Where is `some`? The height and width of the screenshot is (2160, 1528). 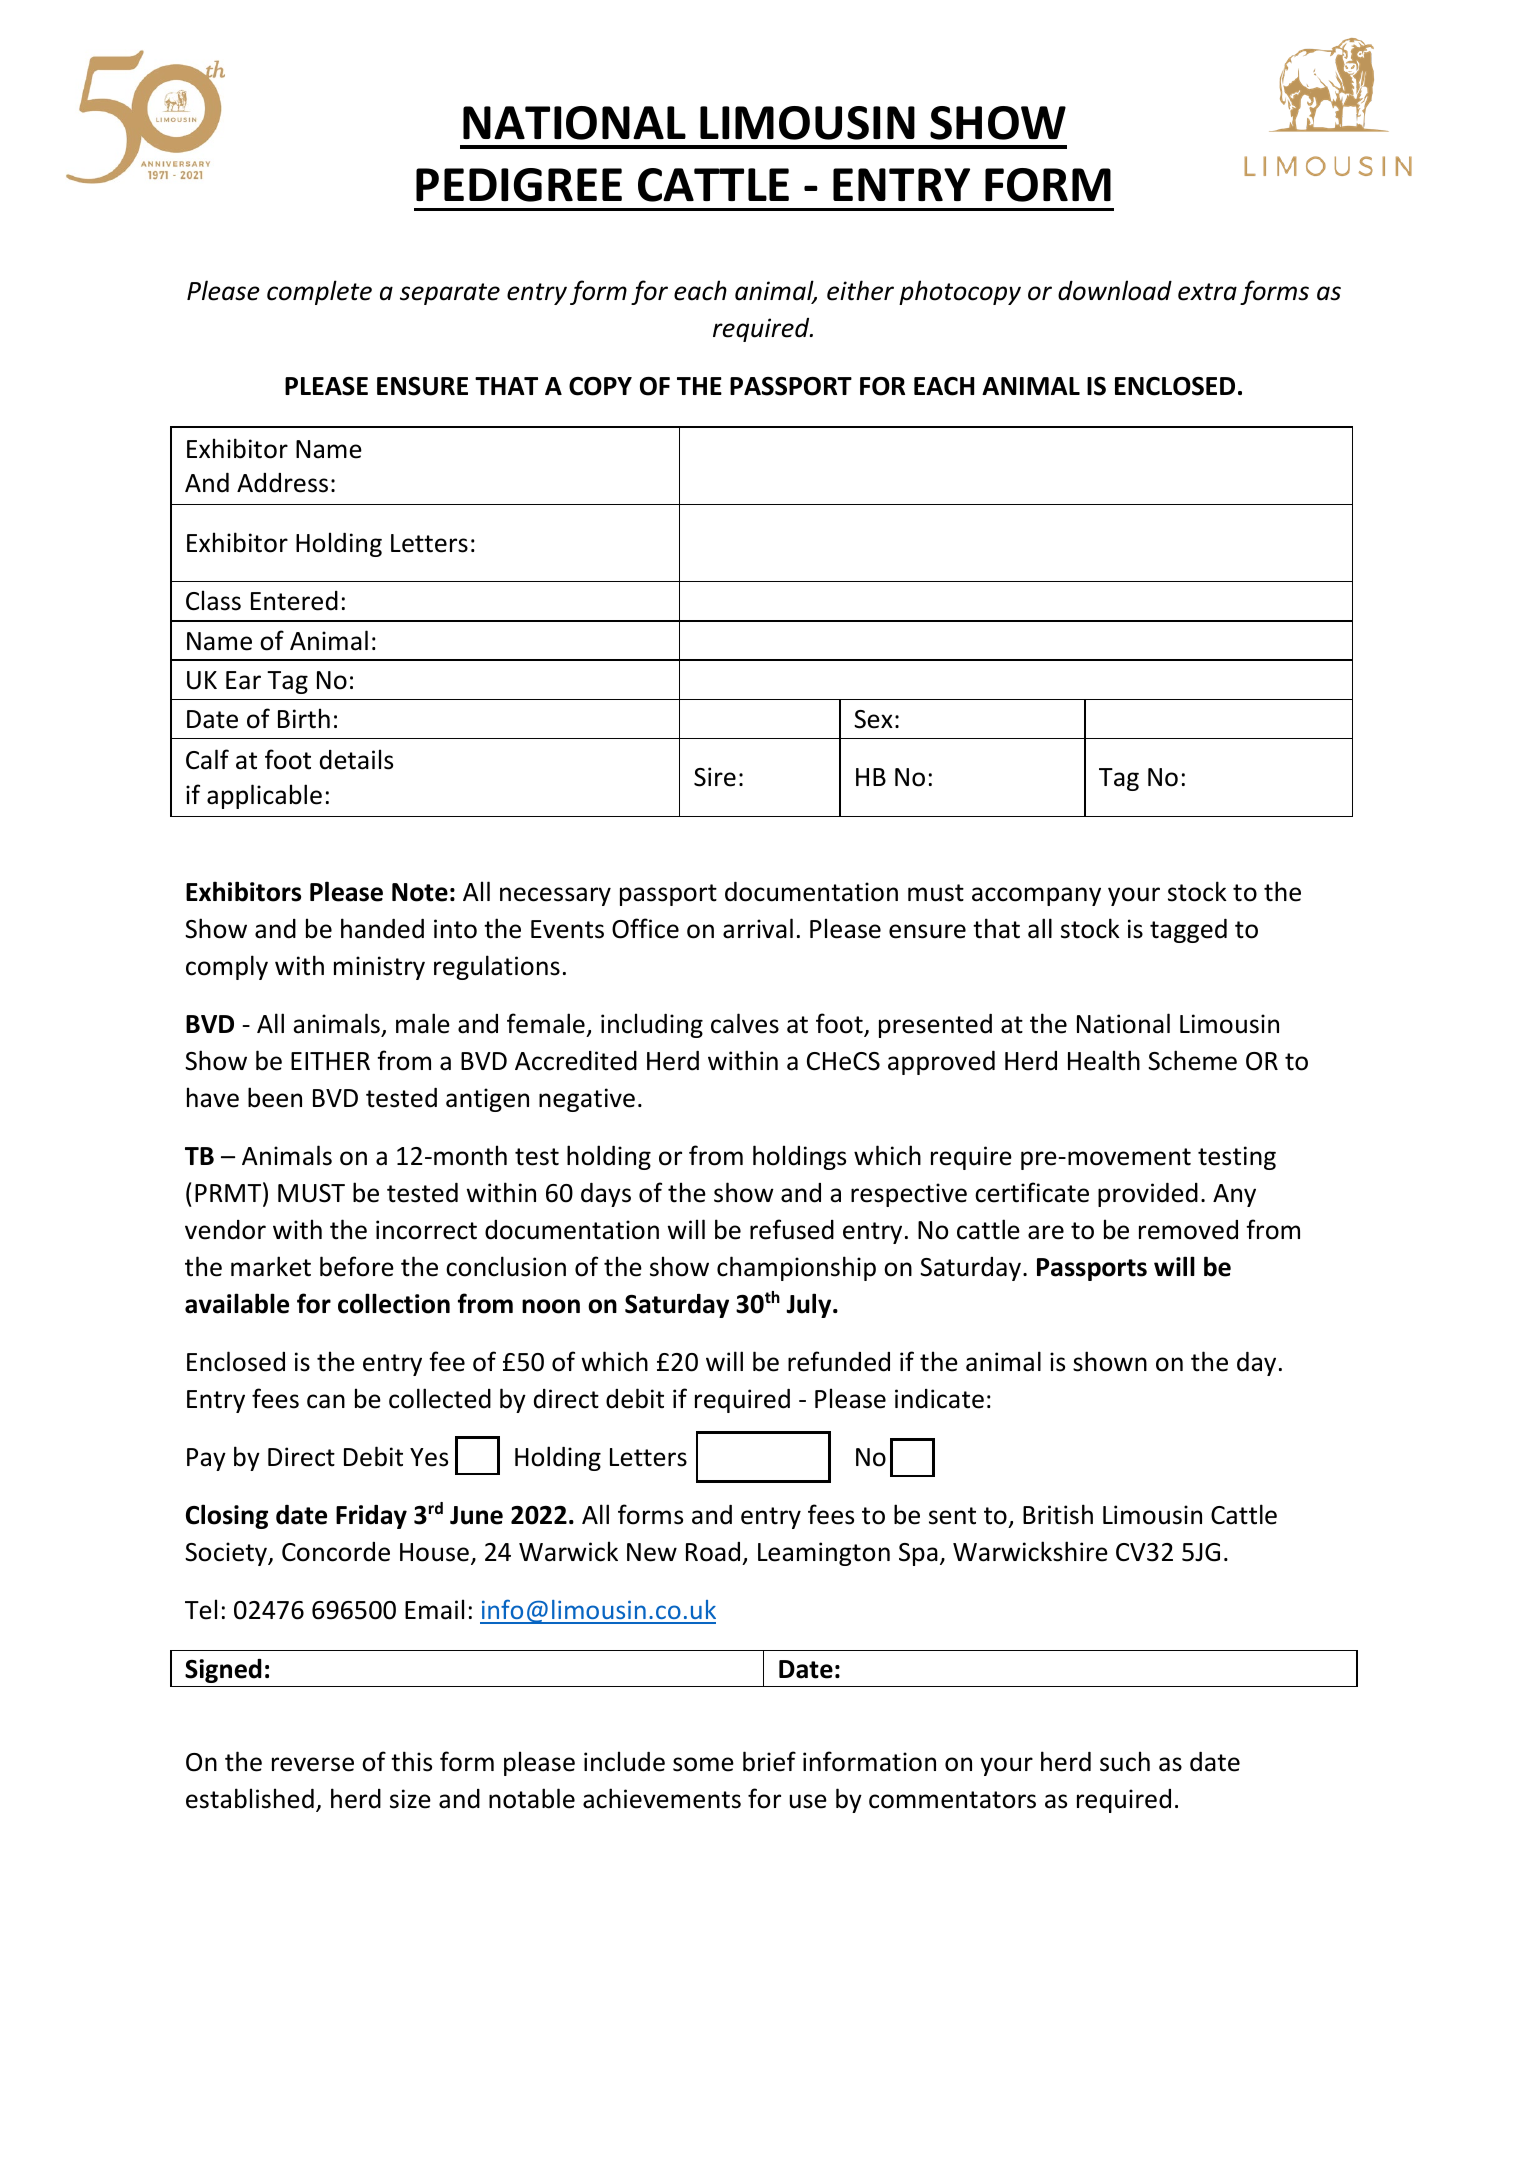 some is located at coordinates (703, 1764).
